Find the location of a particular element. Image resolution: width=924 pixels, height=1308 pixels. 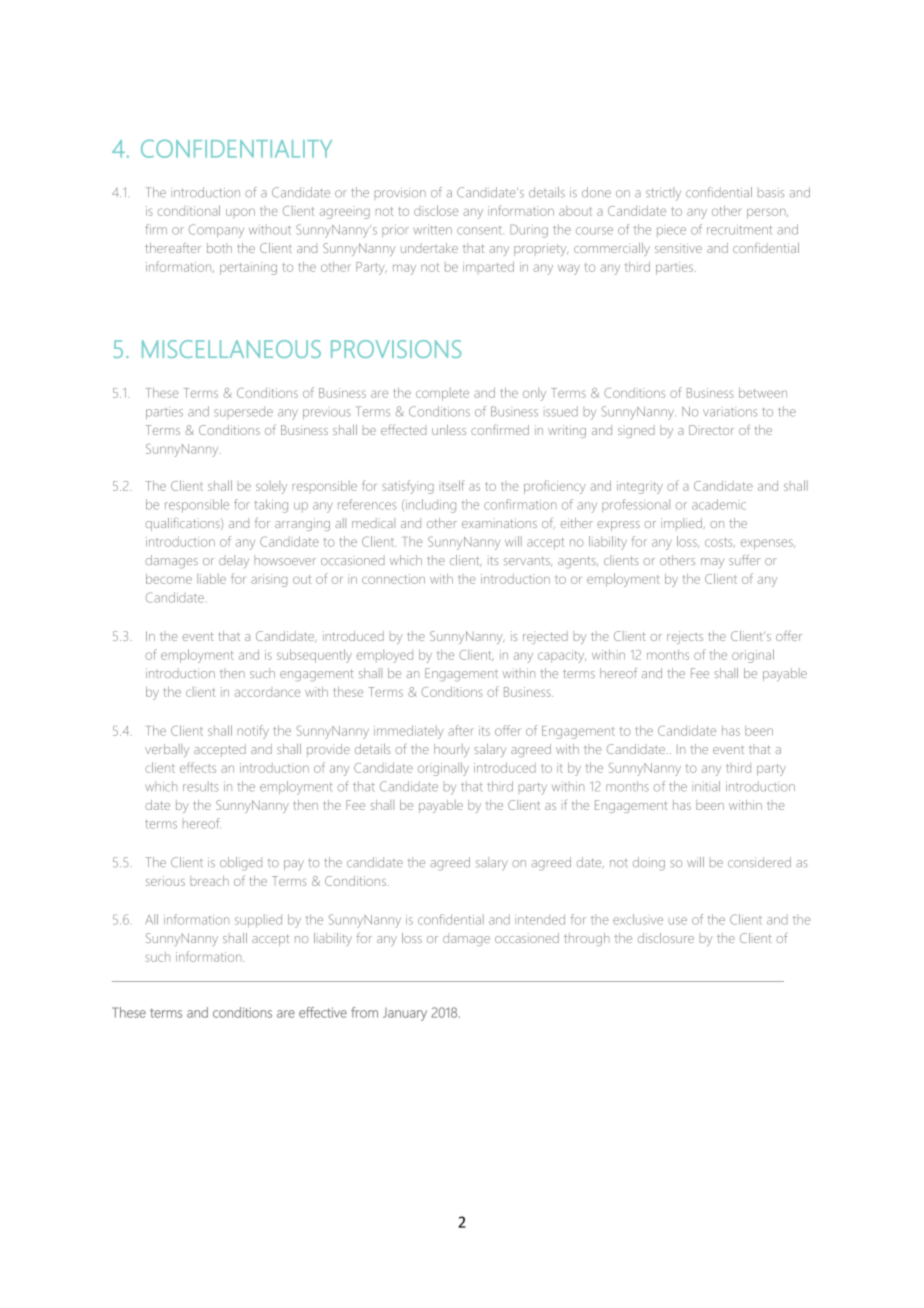

connection is located at coordinates (393, 579).
